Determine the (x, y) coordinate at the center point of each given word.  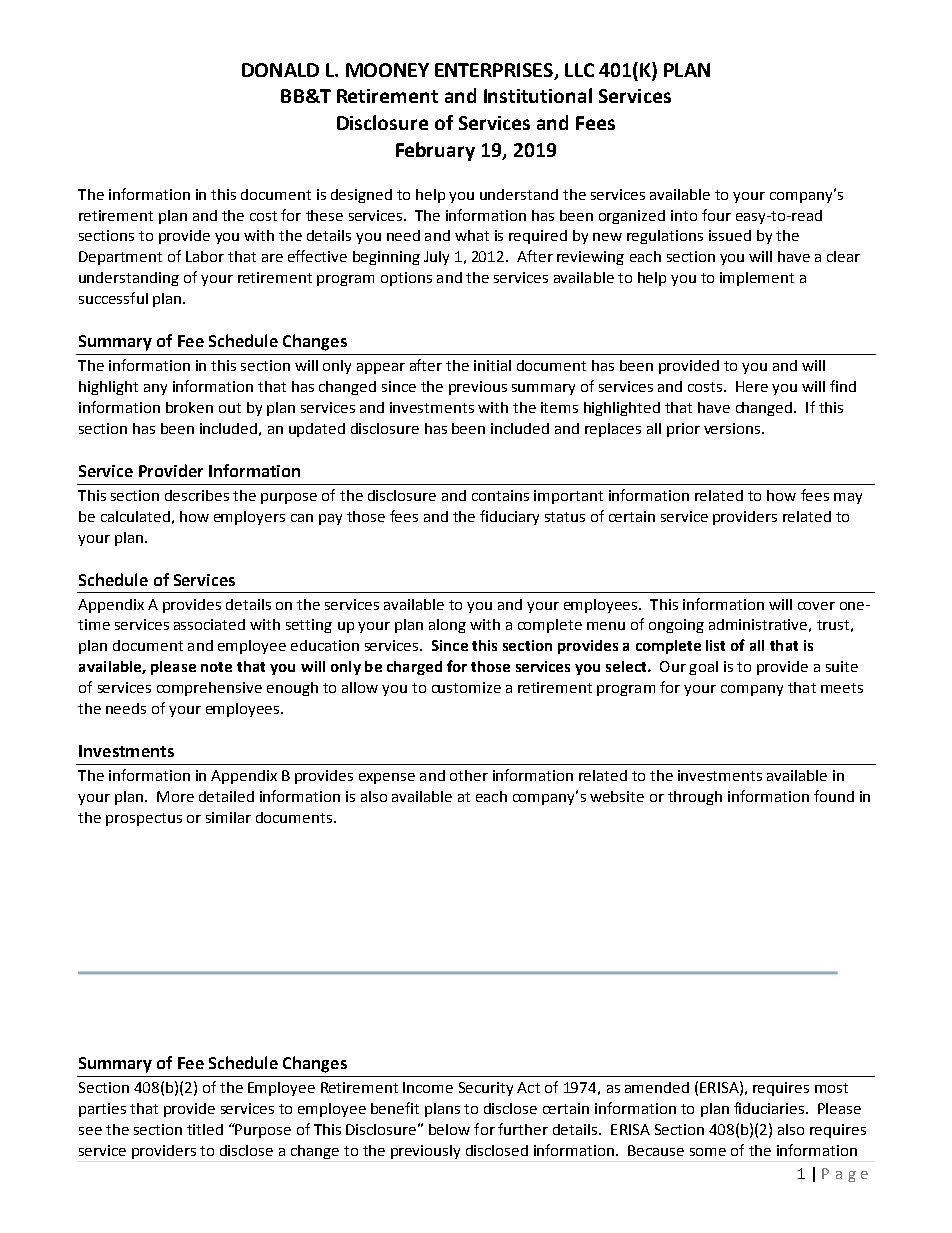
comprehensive (209, 689)
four (716, 215)
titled (205, 1129)
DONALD (280, 70)
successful (113, 298)
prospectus (144, 819)
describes (197, 495)
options (406, 279)
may (848, 498)
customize (466, 687)
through (695, 798)
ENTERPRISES (495, 71)
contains (500, 495)
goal (703, 668)
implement (757, 279)
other (469, 775)
